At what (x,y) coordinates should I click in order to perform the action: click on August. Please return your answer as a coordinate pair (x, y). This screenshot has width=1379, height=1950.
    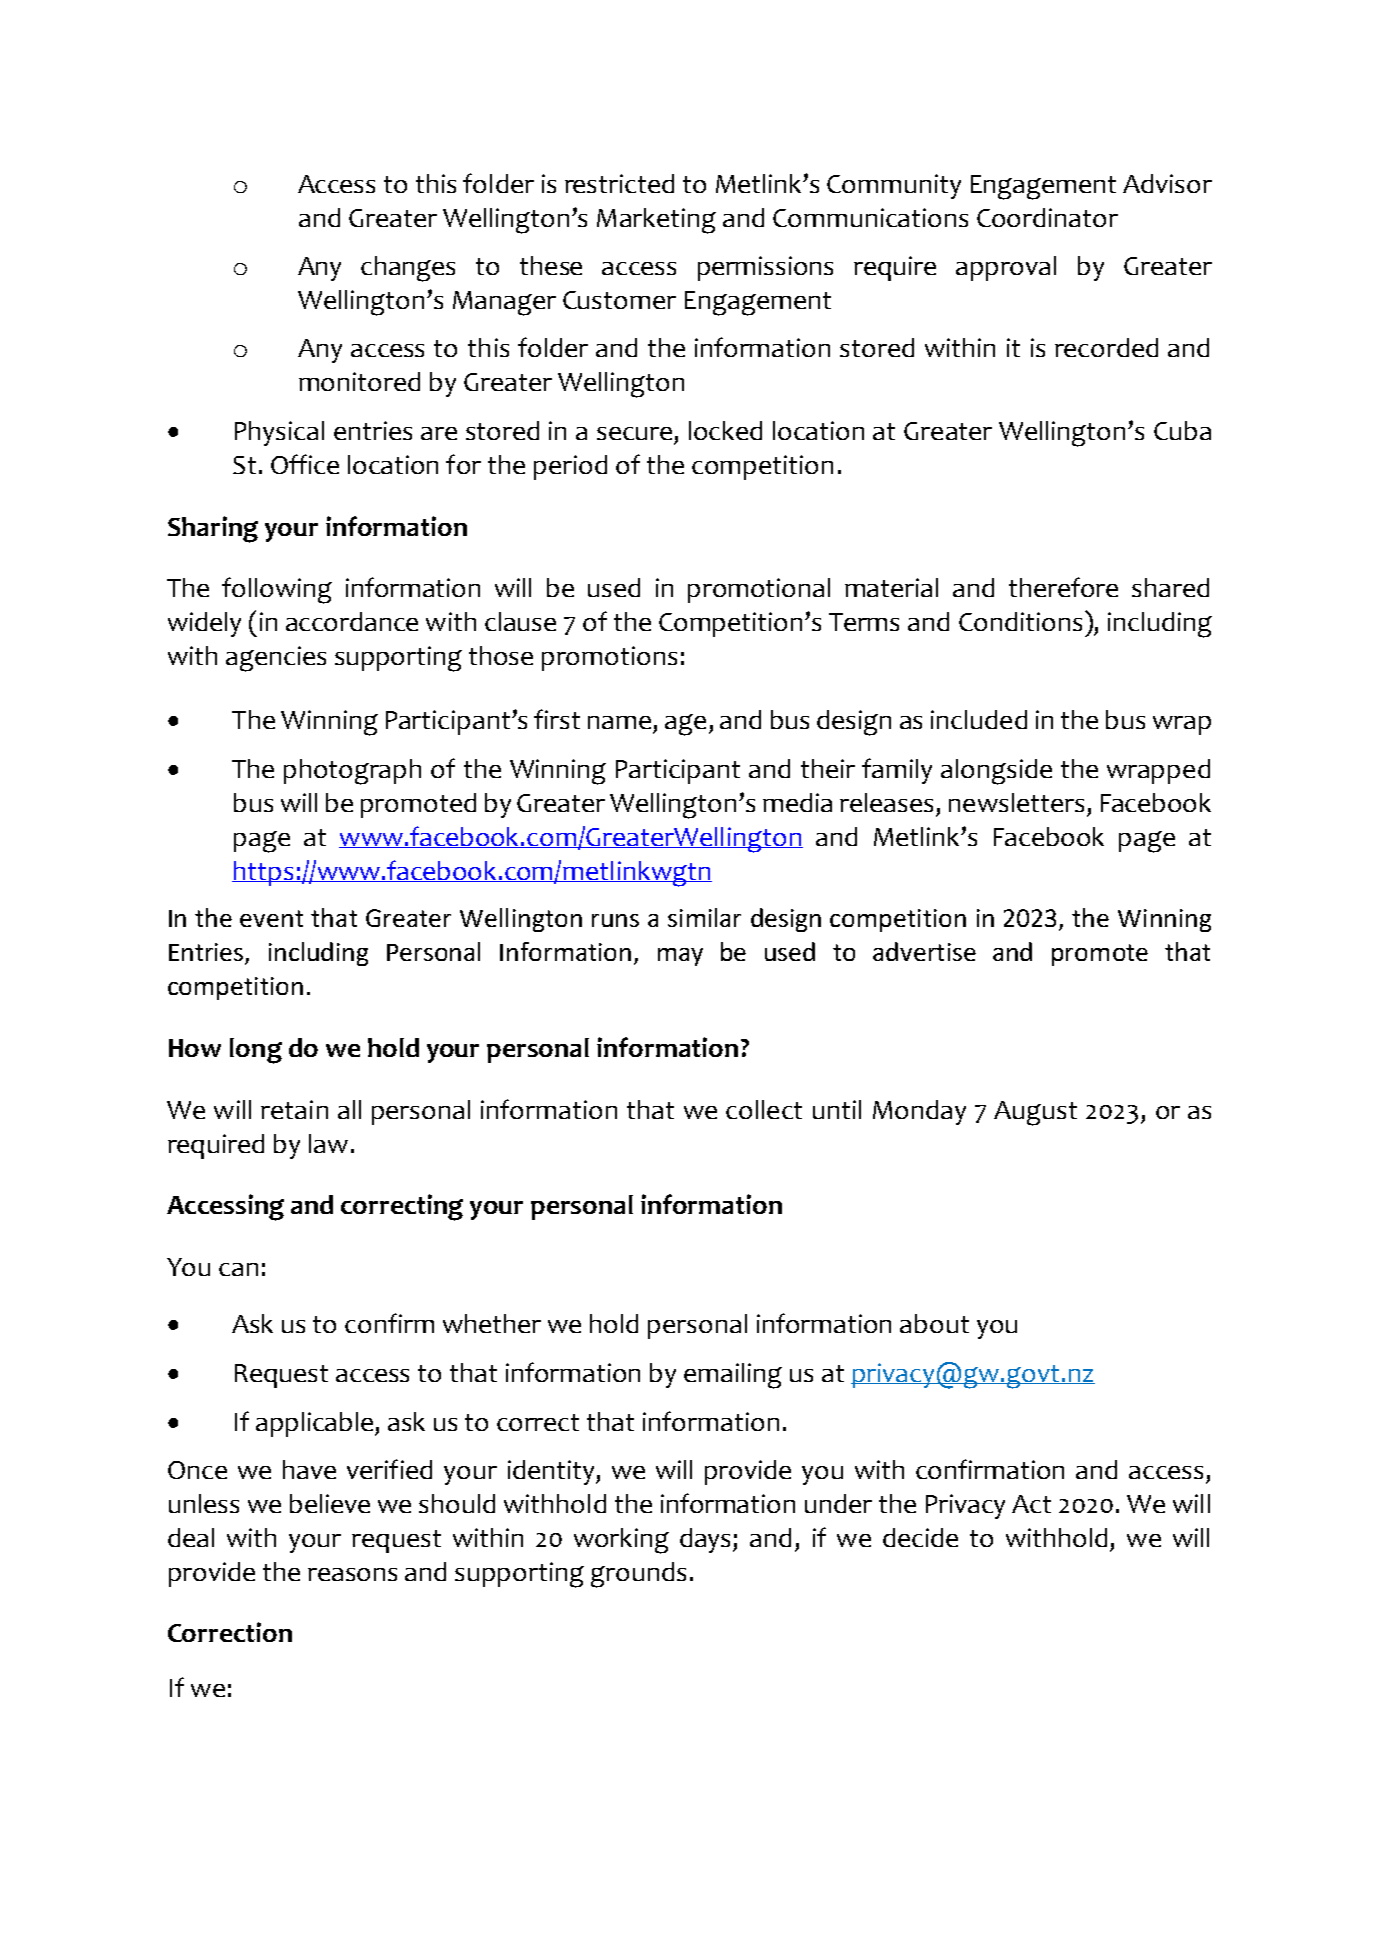
    Looking at the image, I should click on (1035, 1113).
